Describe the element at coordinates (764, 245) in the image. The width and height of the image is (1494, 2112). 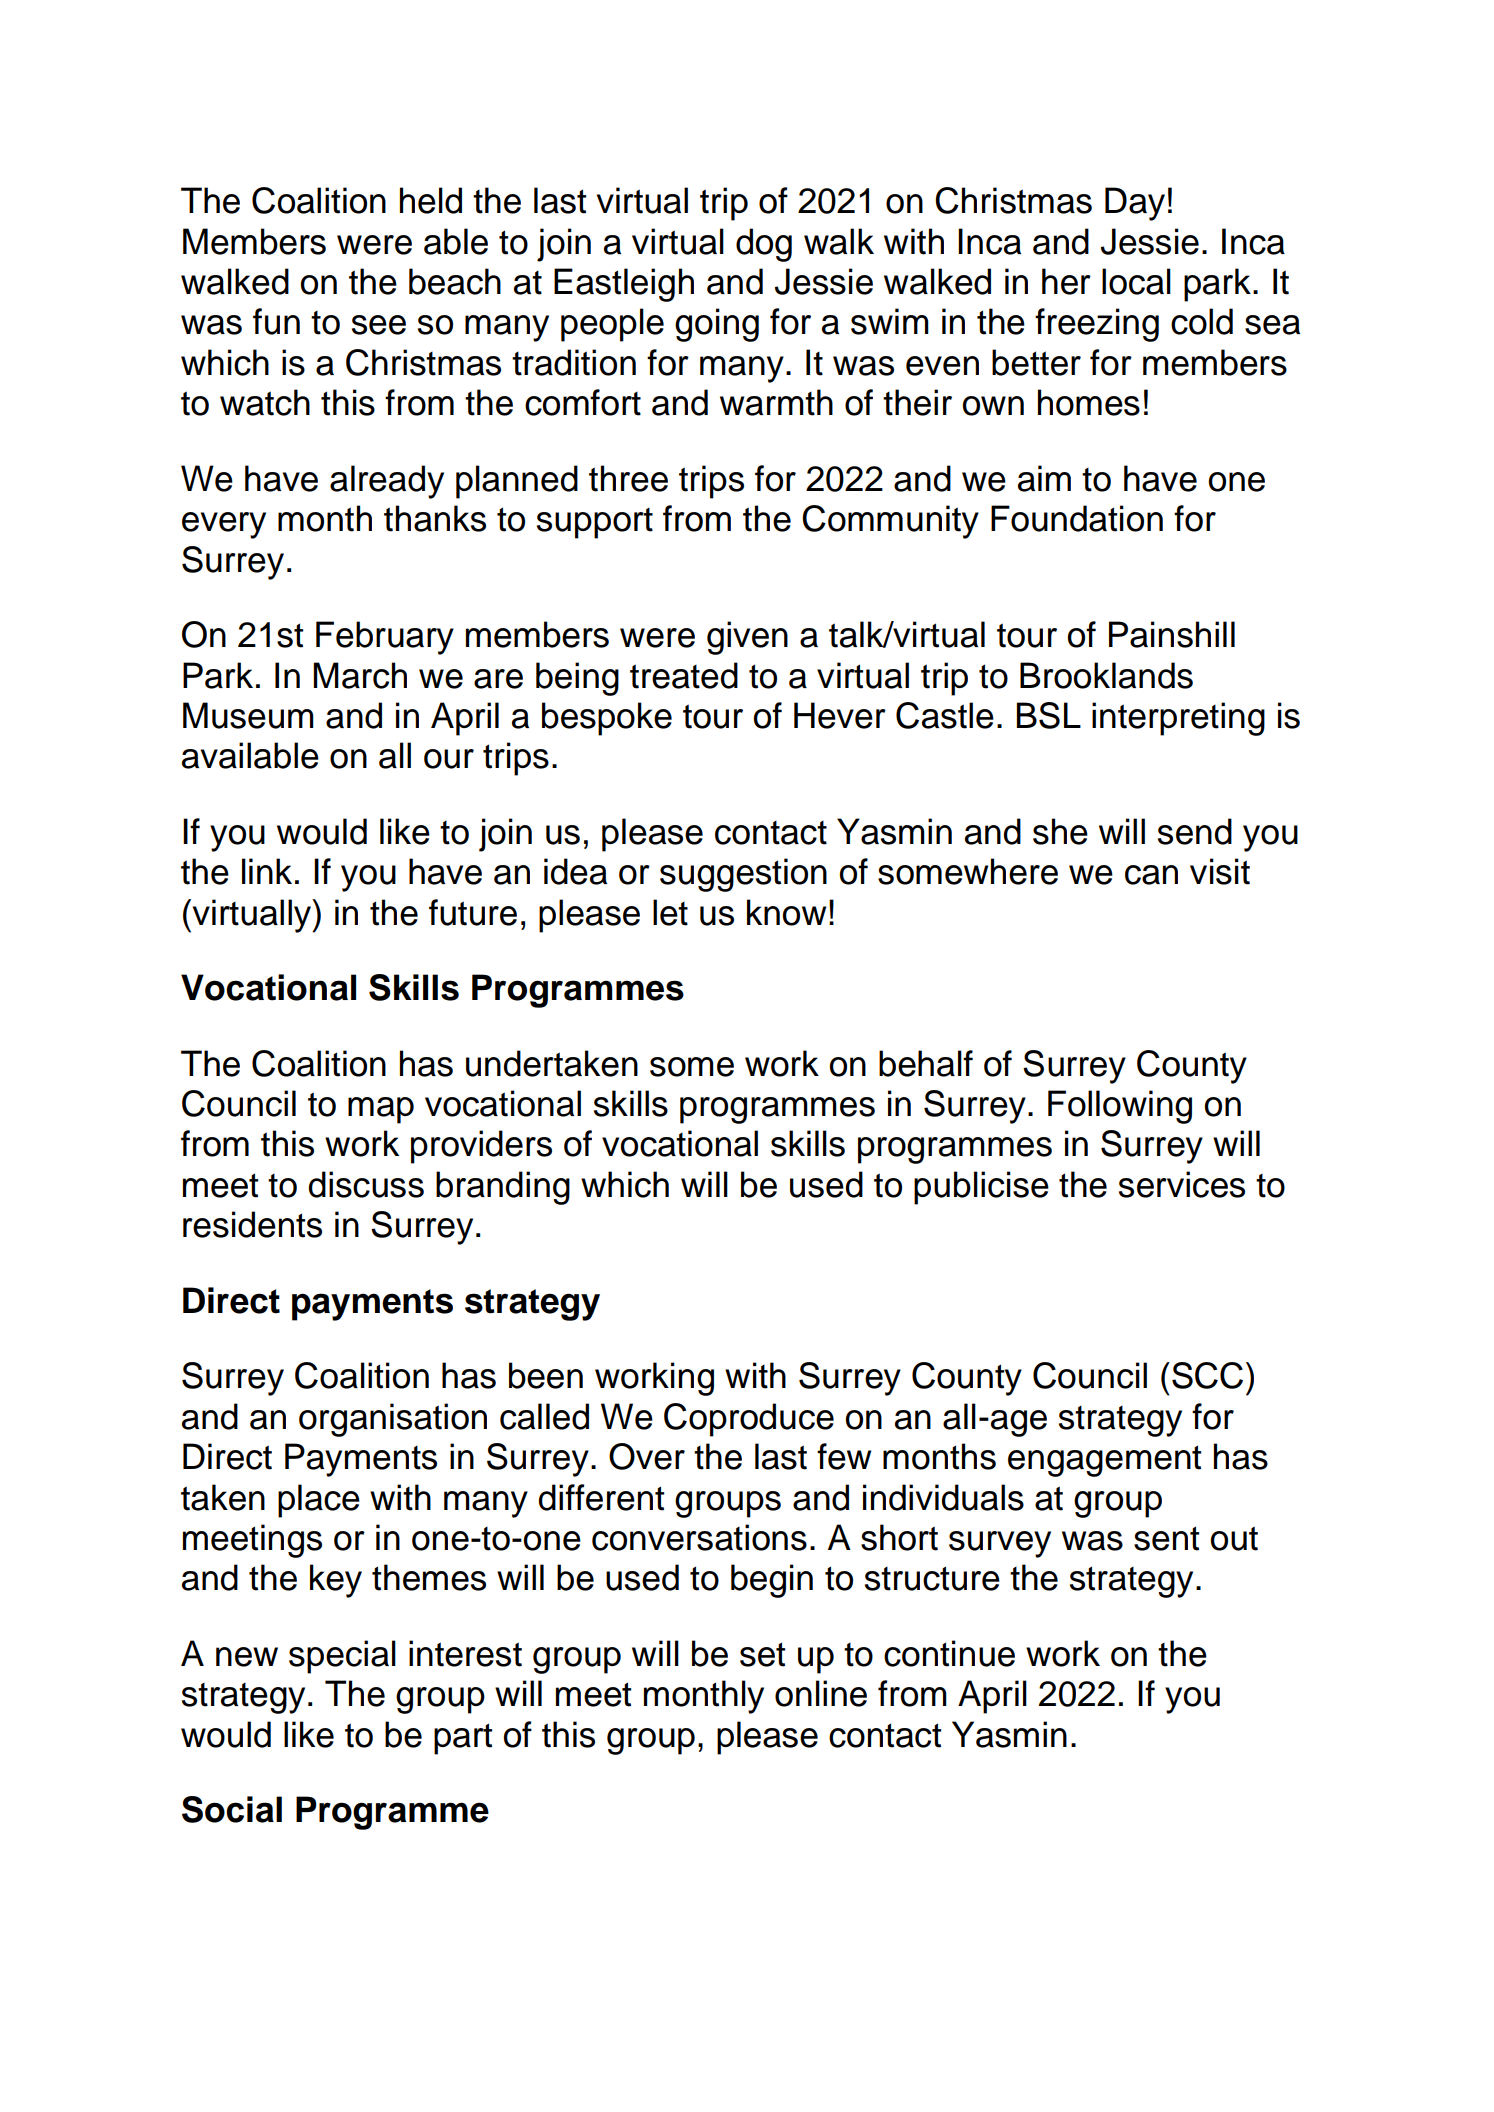
I see `dog` at that location.
